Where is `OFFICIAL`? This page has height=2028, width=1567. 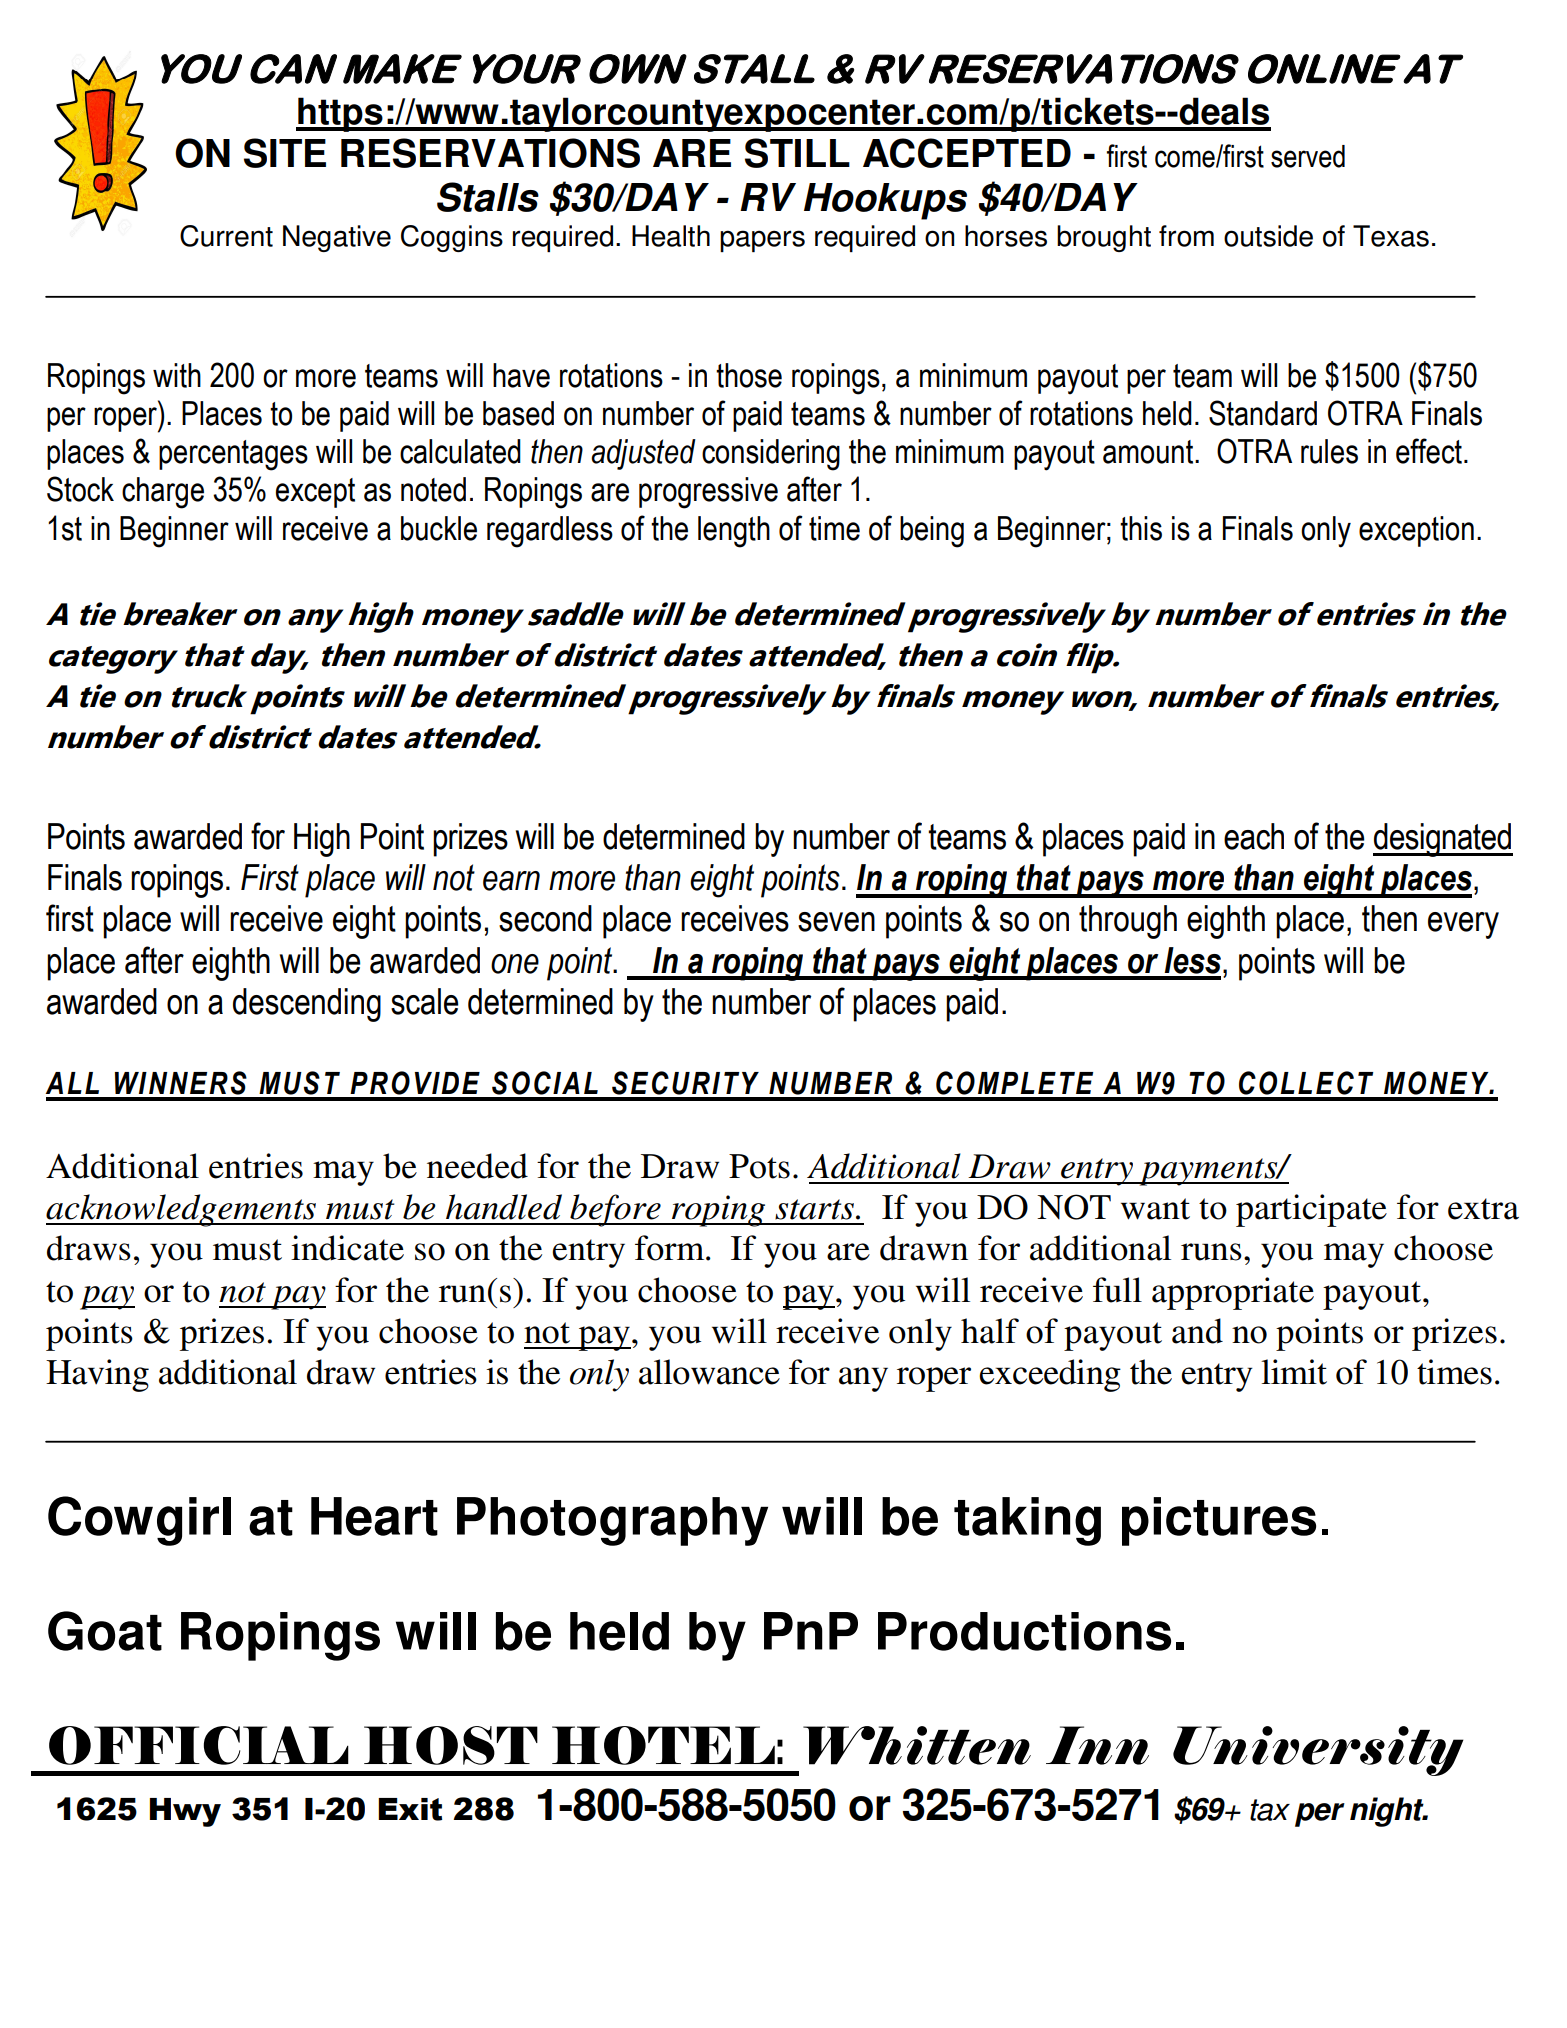
OFFICIAL is located at coordinates (199, 1745).
